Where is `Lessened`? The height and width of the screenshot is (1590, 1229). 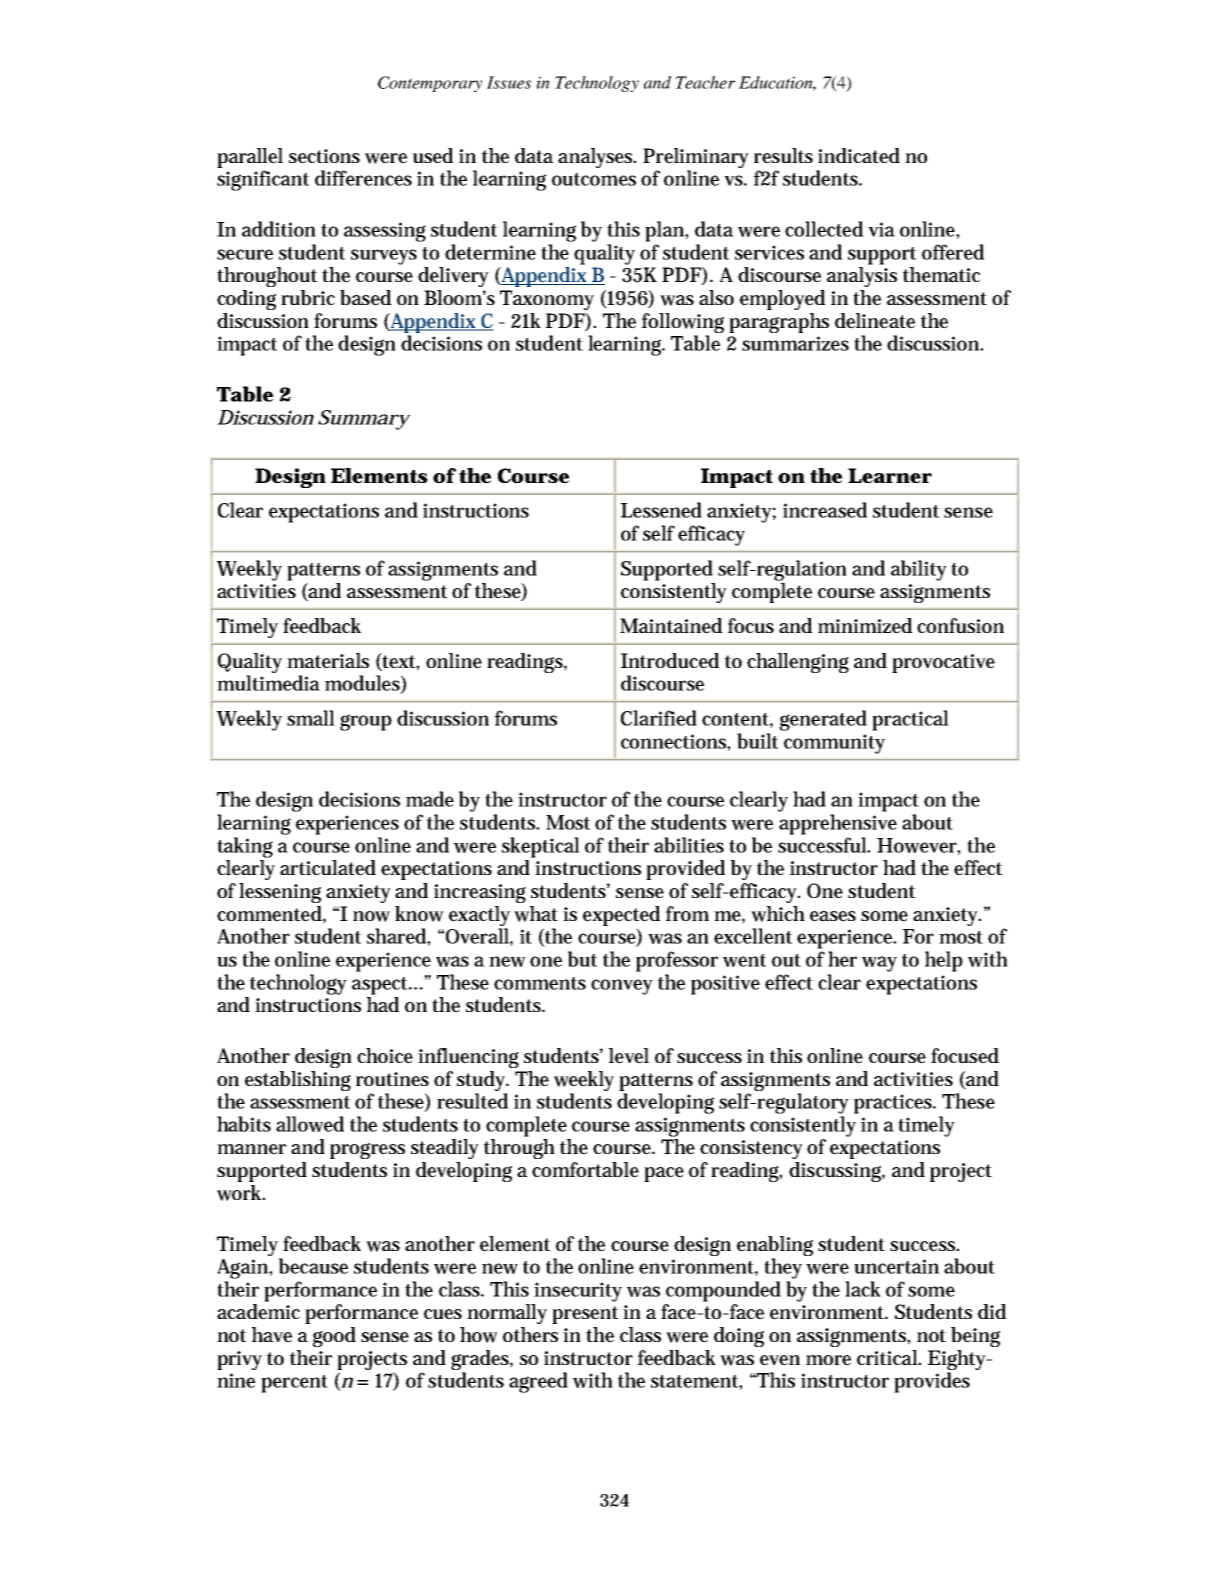 Lessened is located at coordinates (661, 510).
